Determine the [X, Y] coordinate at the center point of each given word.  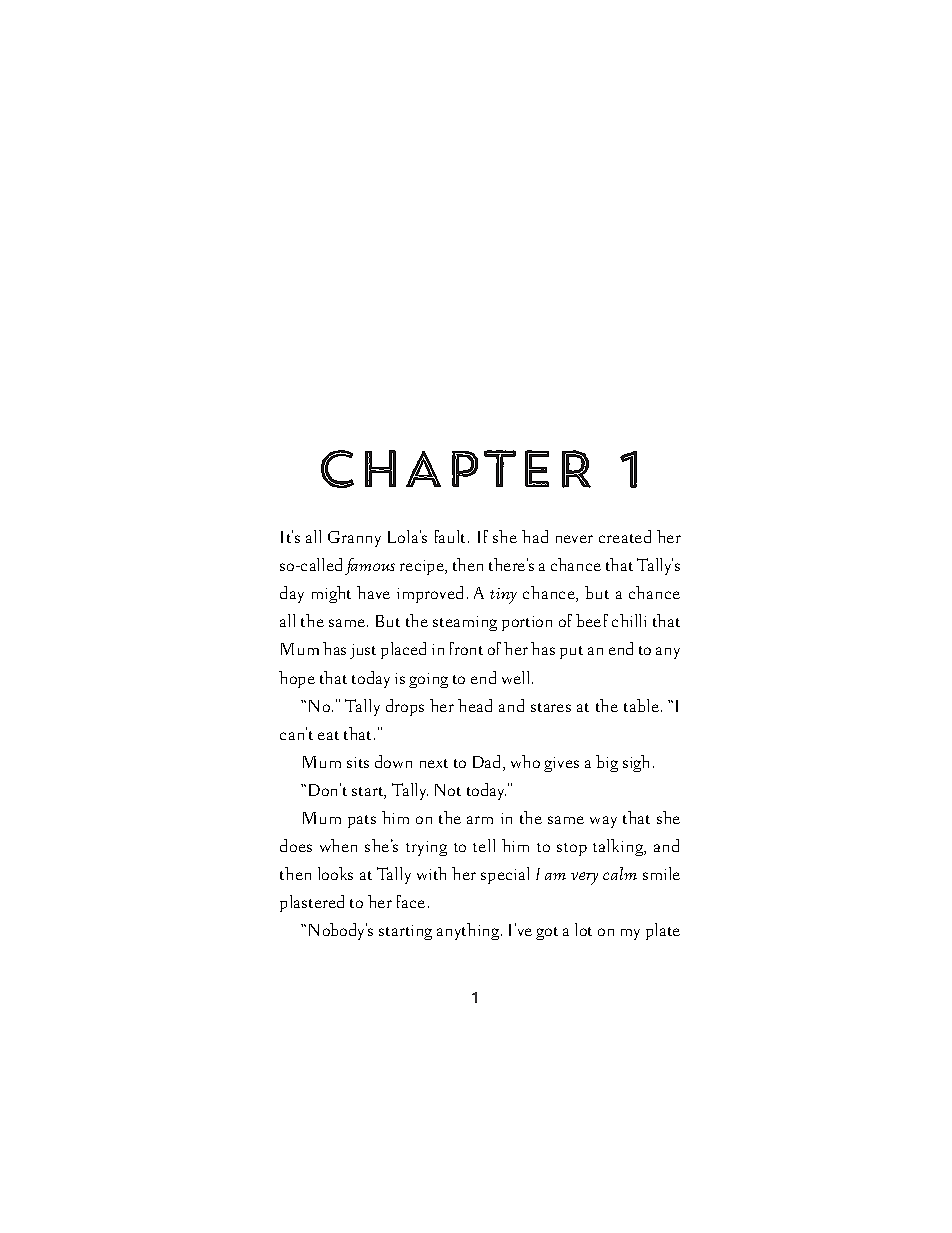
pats [362, 821]
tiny [503, 596]
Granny [354, 539]
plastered [312, 903]
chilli [629, 620]
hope [297, 679]
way [603, 822]
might [331, 594]
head [475, 705]
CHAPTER [456, 469]
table [641, 705]
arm [480, 820]
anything [469, 931]
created [625, 536]
